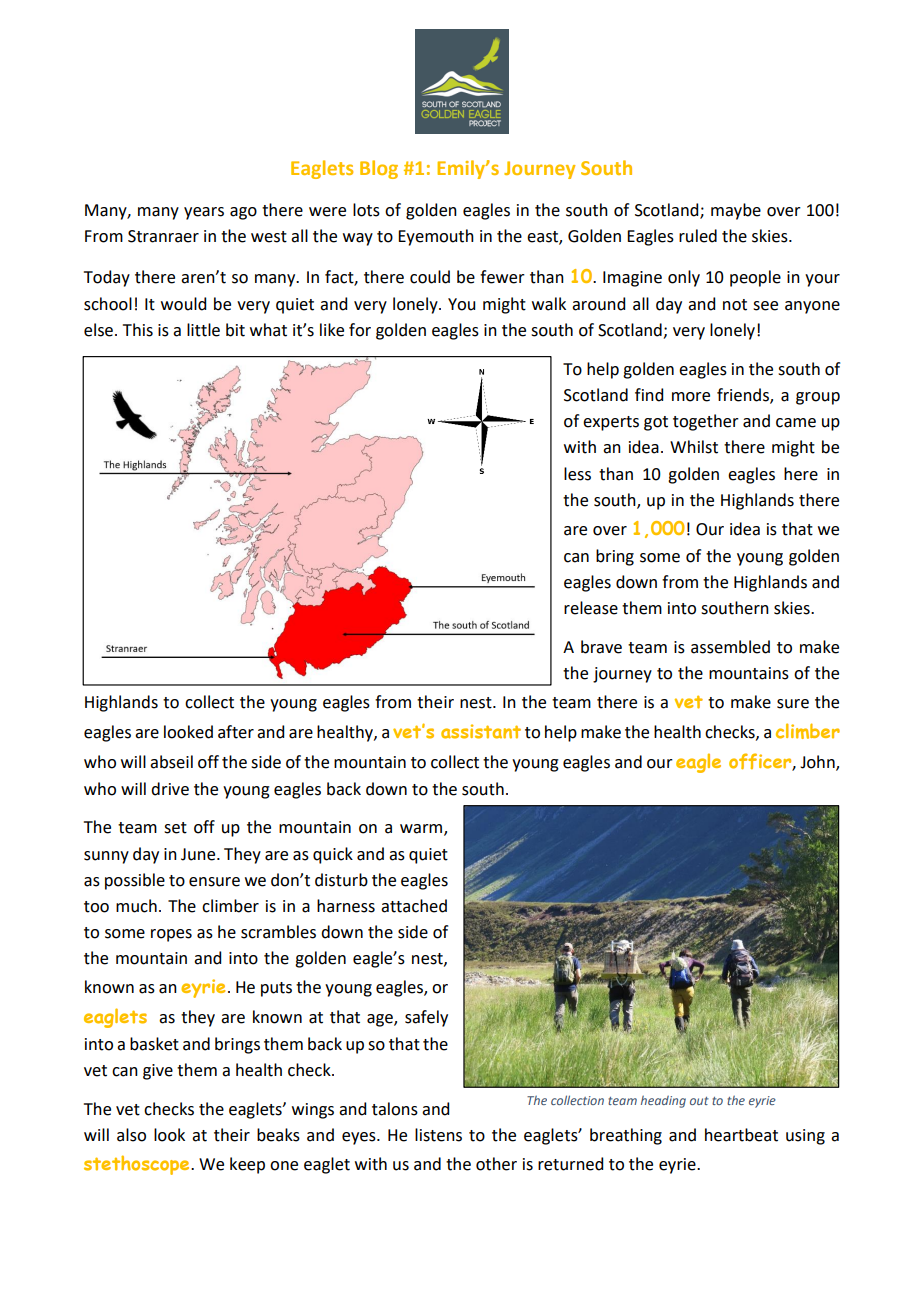 This screenshot has height=1308, width=924. Describe the element at coordinates (736, 211) in the screenshot. I see `maybe` at that location.
